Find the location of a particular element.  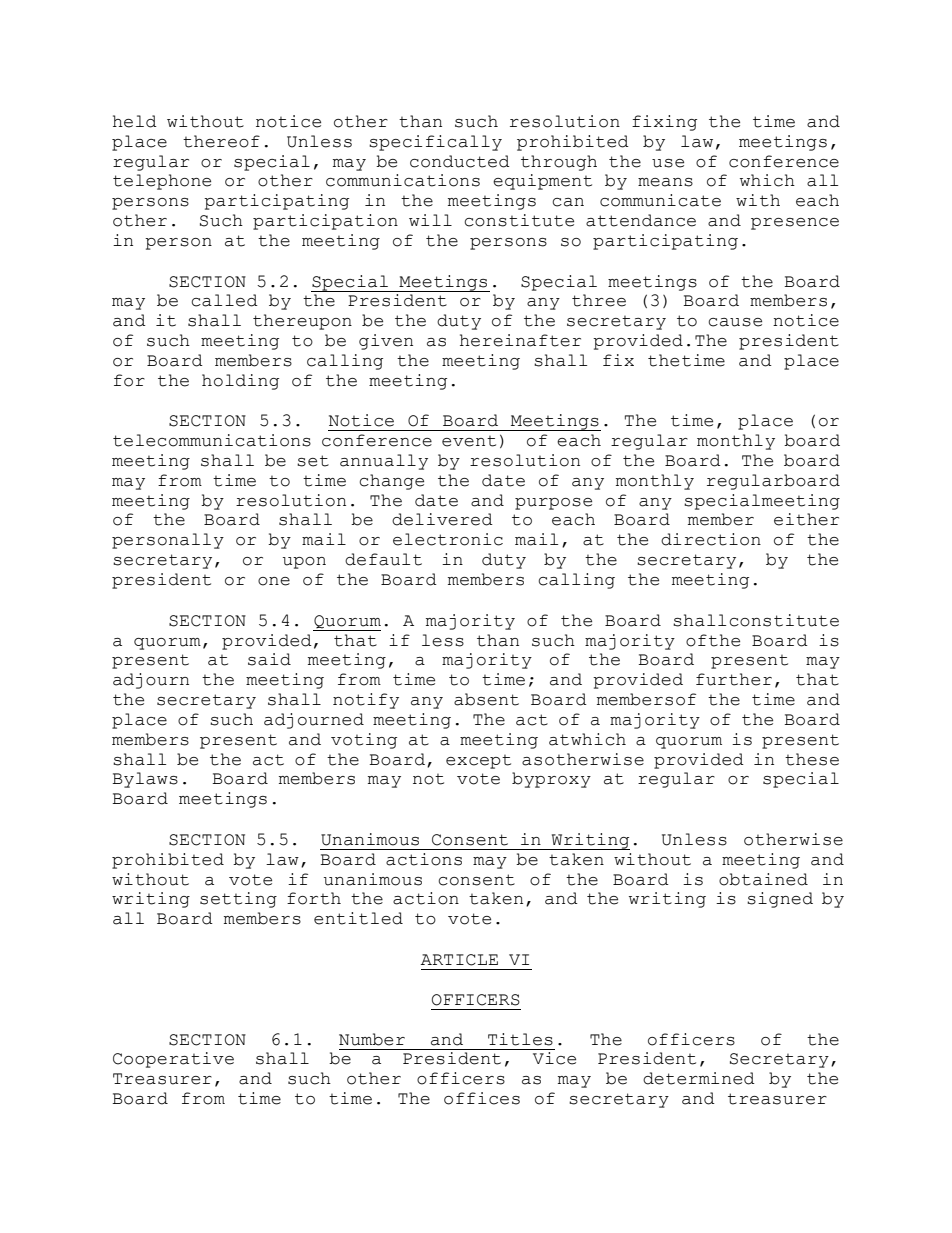

further is located at coordinates (734, 679).
